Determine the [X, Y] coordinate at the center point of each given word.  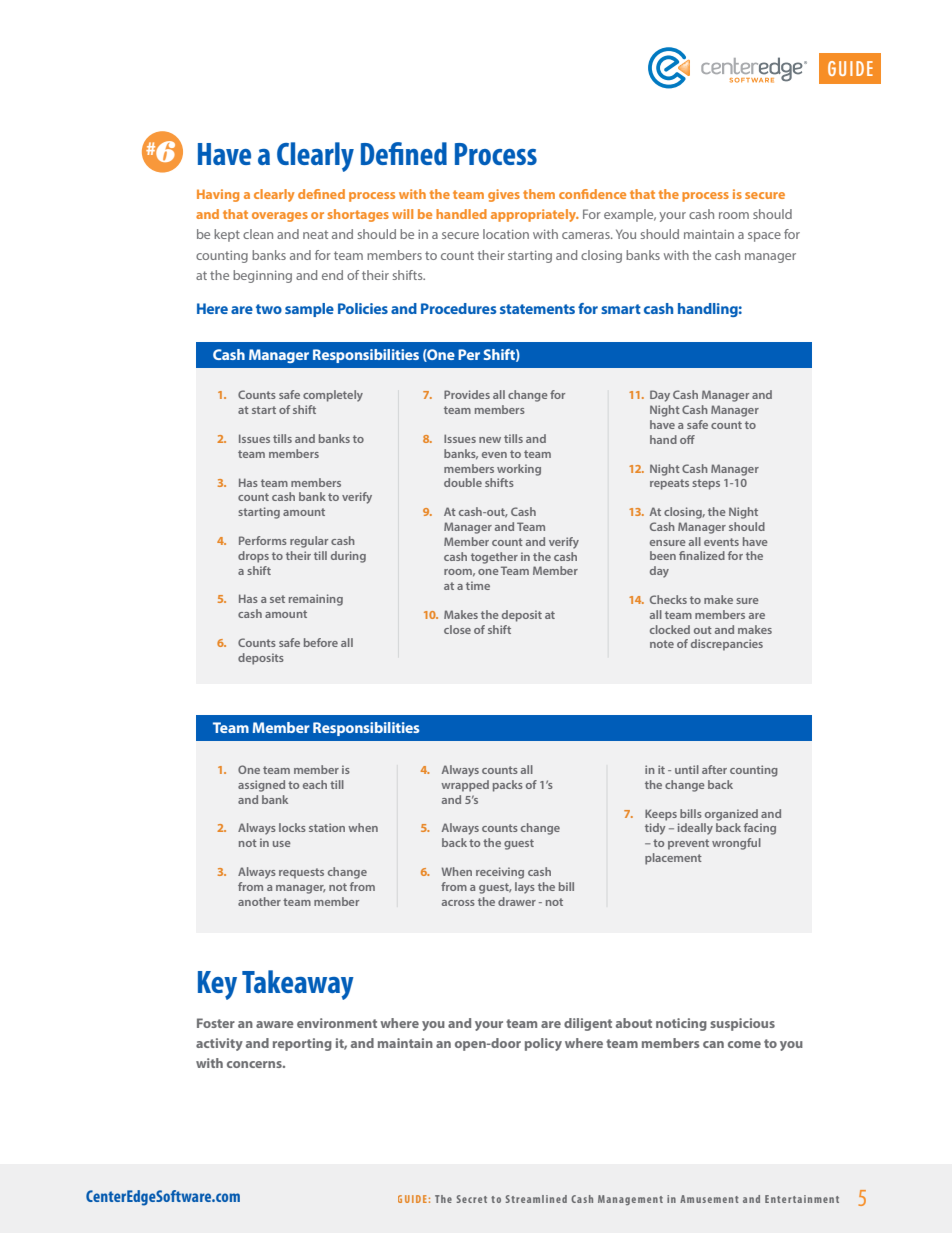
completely [333, 396]
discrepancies [727, 645]
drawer [517, 901]
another [259, 901]
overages [280, 217]
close [457, 629]
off [687, 439]
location [506, 234]
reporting [302, 1044]
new [490, 440]
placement [673, 859]
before [321, 642]
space [764, 237]
